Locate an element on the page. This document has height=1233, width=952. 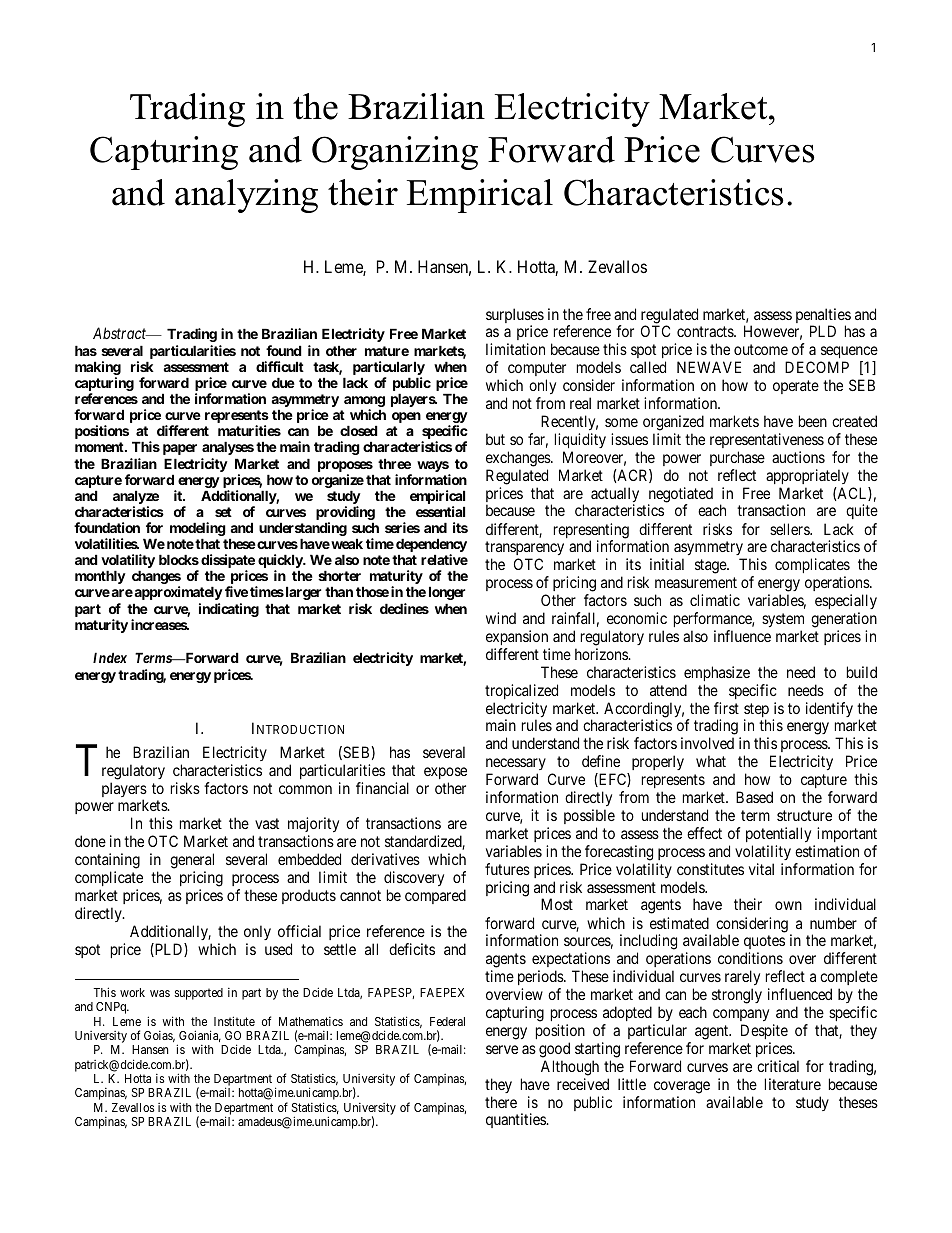
general is located at coordinates (192, 862).
